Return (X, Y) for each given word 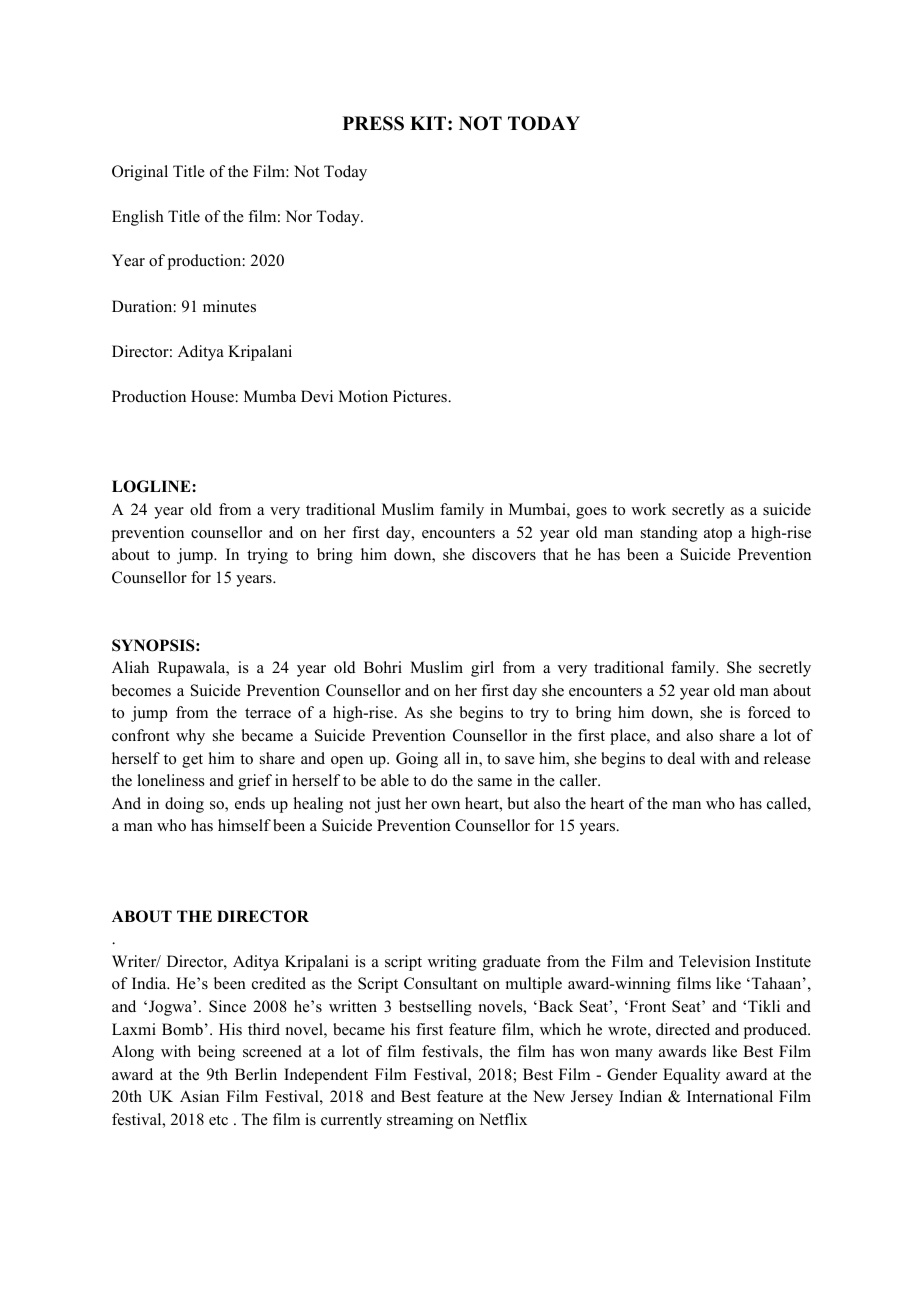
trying (267, 556)
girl (482, 669)
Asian (199, 1096)
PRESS (373, 123)
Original (140, 173)
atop (718, 535)
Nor (298, 216)
